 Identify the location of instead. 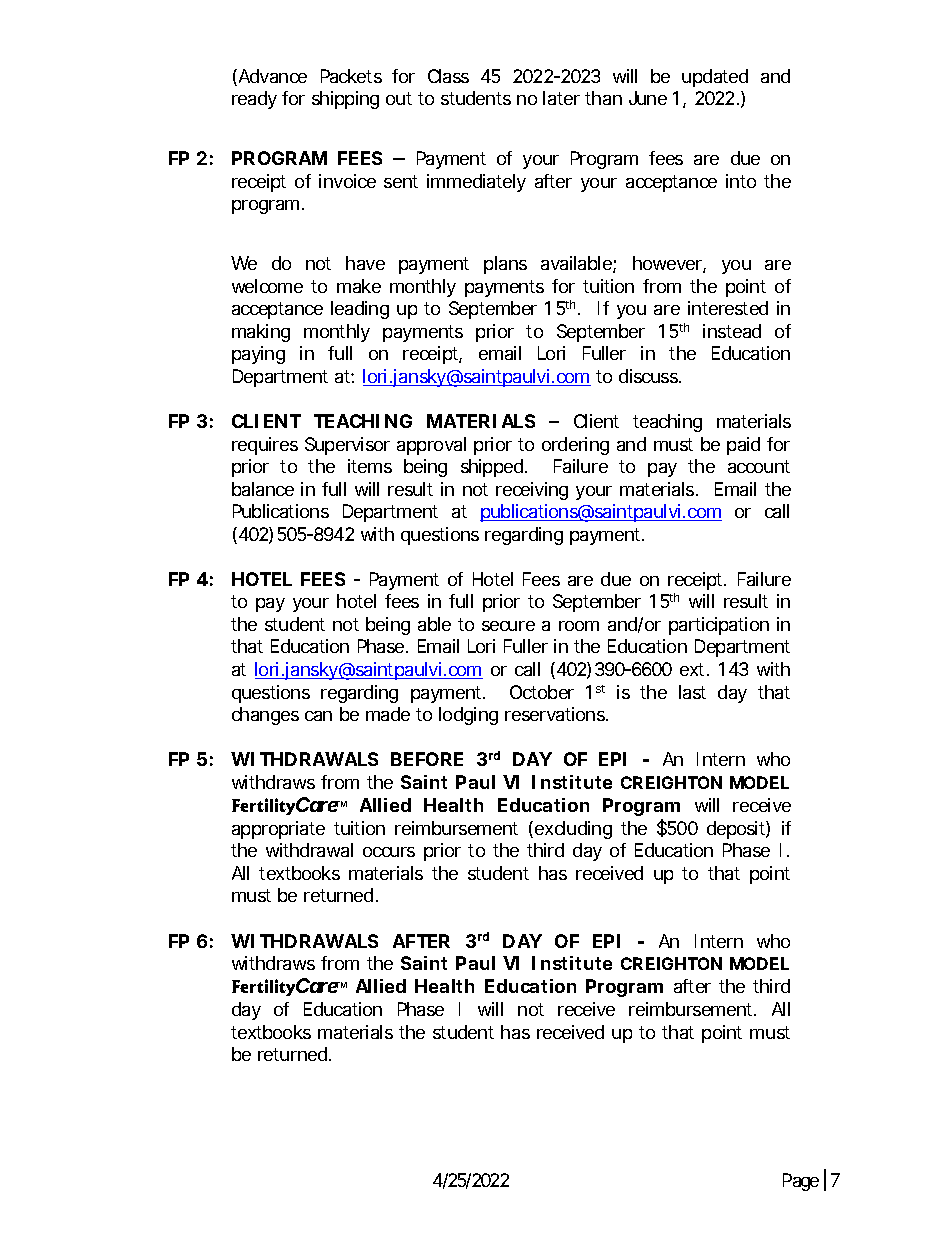
(732, 331).
